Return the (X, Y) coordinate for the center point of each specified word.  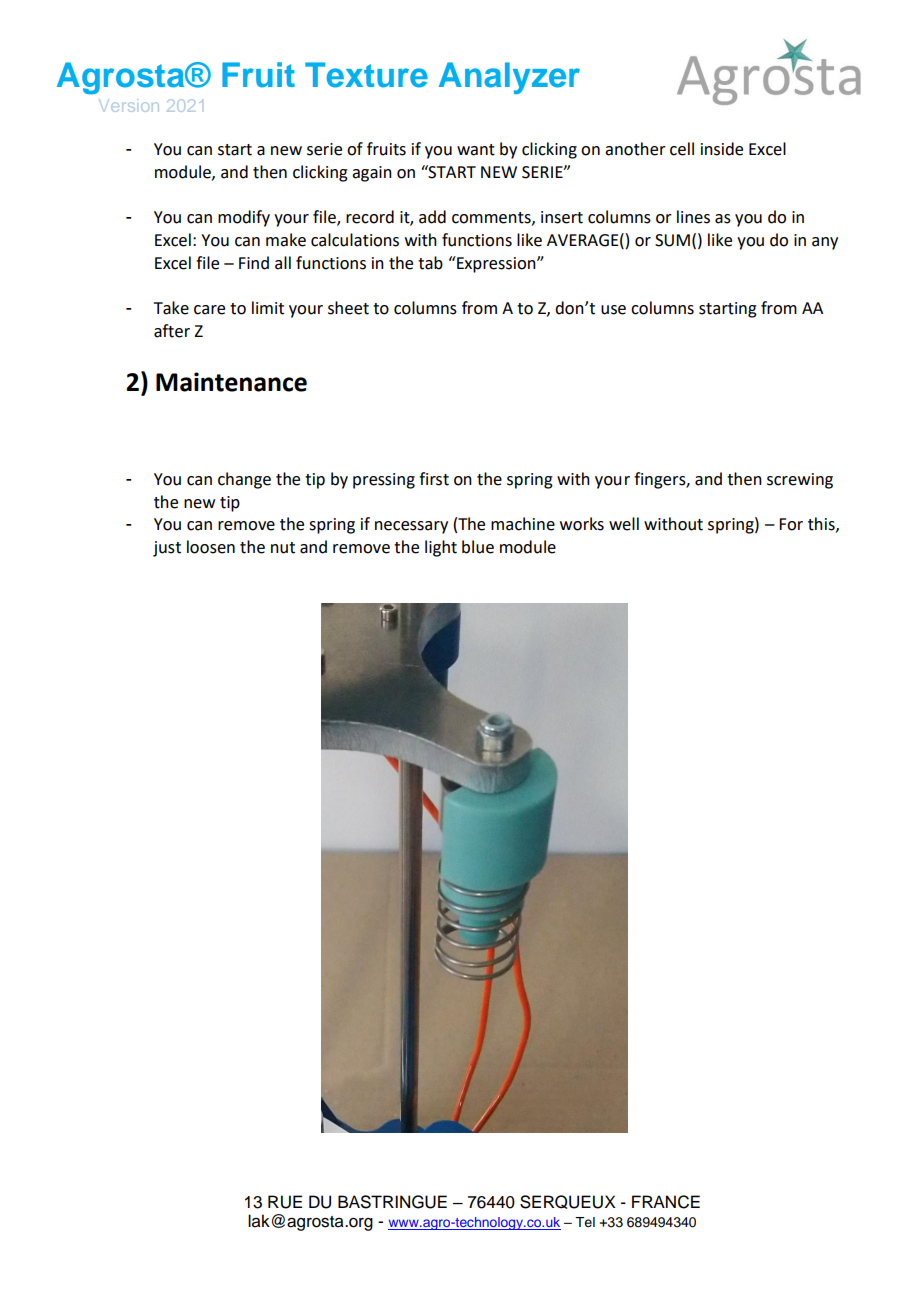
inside (722, 149)
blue (478, 547)
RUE (285, 1202)
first (434, 479)
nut (283, 548)
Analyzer (509, 78)
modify (244, 218)
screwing (800, 481)
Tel (585, 1222)
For (791, 524)
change (244, 480)
